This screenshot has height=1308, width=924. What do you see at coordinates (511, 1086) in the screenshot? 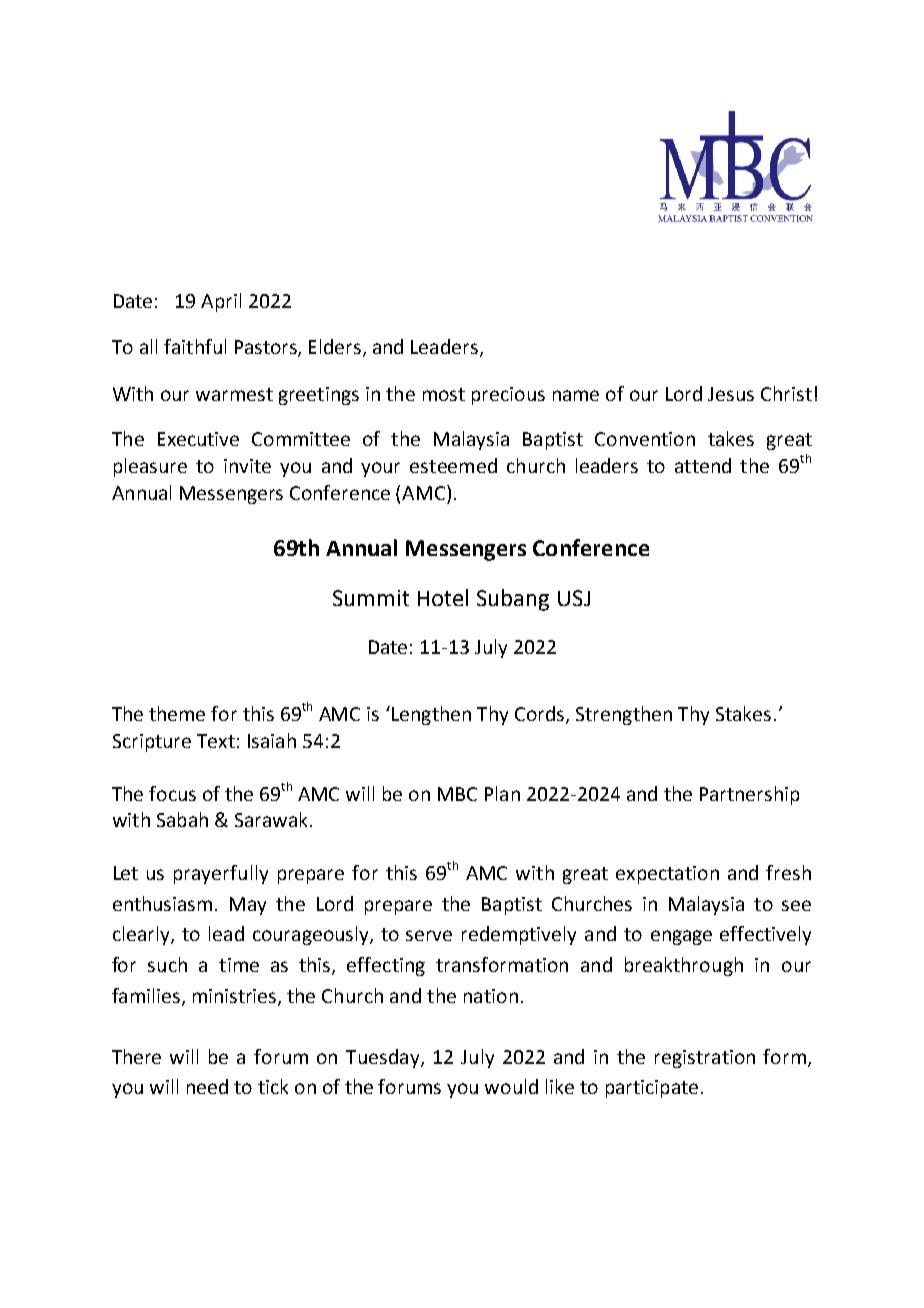
I see `would` at bounding box center [511, 1086].
